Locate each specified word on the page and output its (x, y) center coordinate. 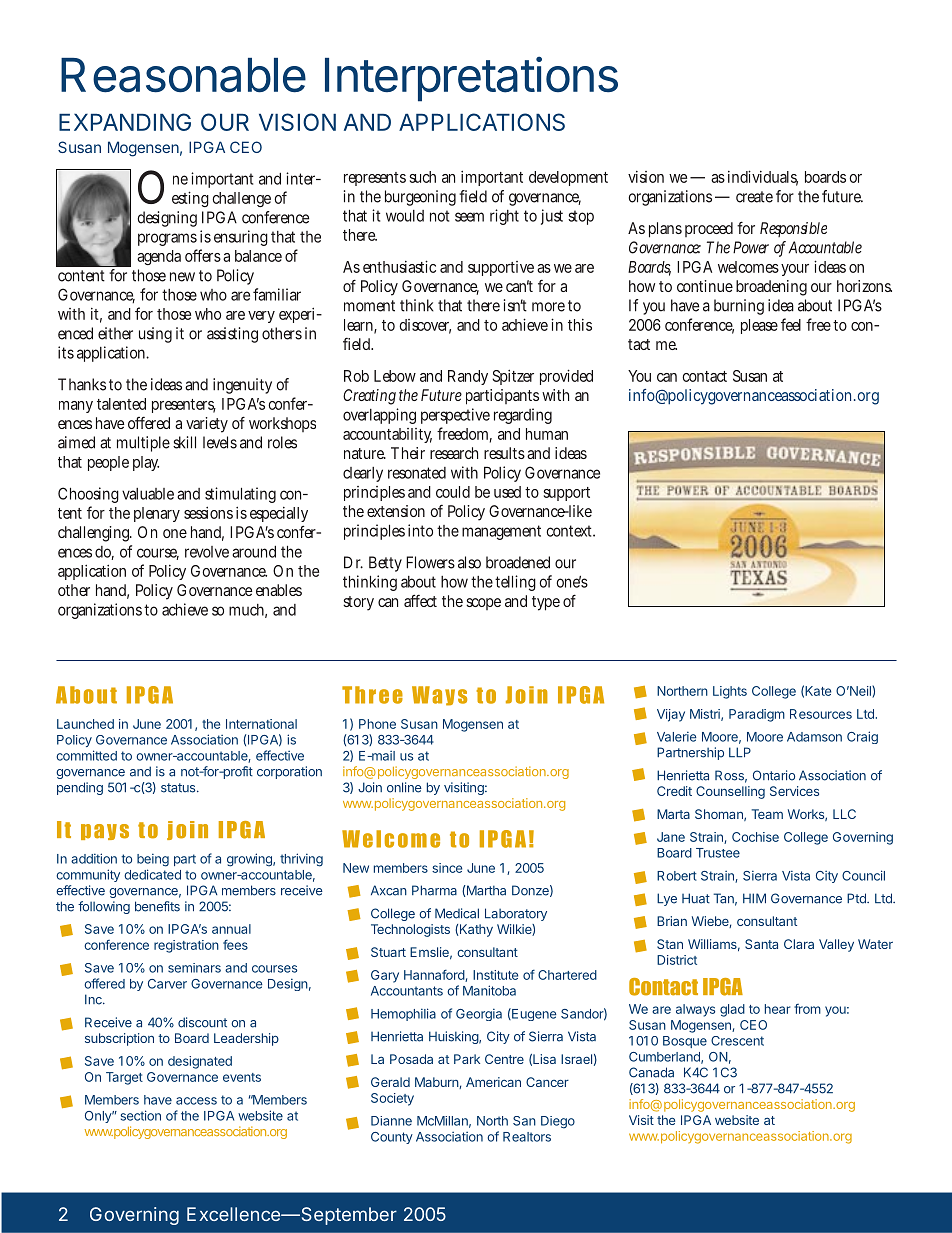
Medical (457, 913)
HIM (754, 898)
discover (425, 326)
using (155, 335)
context (571, 531)
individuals (763, 178)
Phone (377, 724)
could (453, 492)
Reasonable (183, 75)
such (423, 177)
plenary (157, 514)
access (196, 1101)
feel (791, 324)
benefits (157, 906)
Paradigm (757, 715)
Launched (85, 724)
